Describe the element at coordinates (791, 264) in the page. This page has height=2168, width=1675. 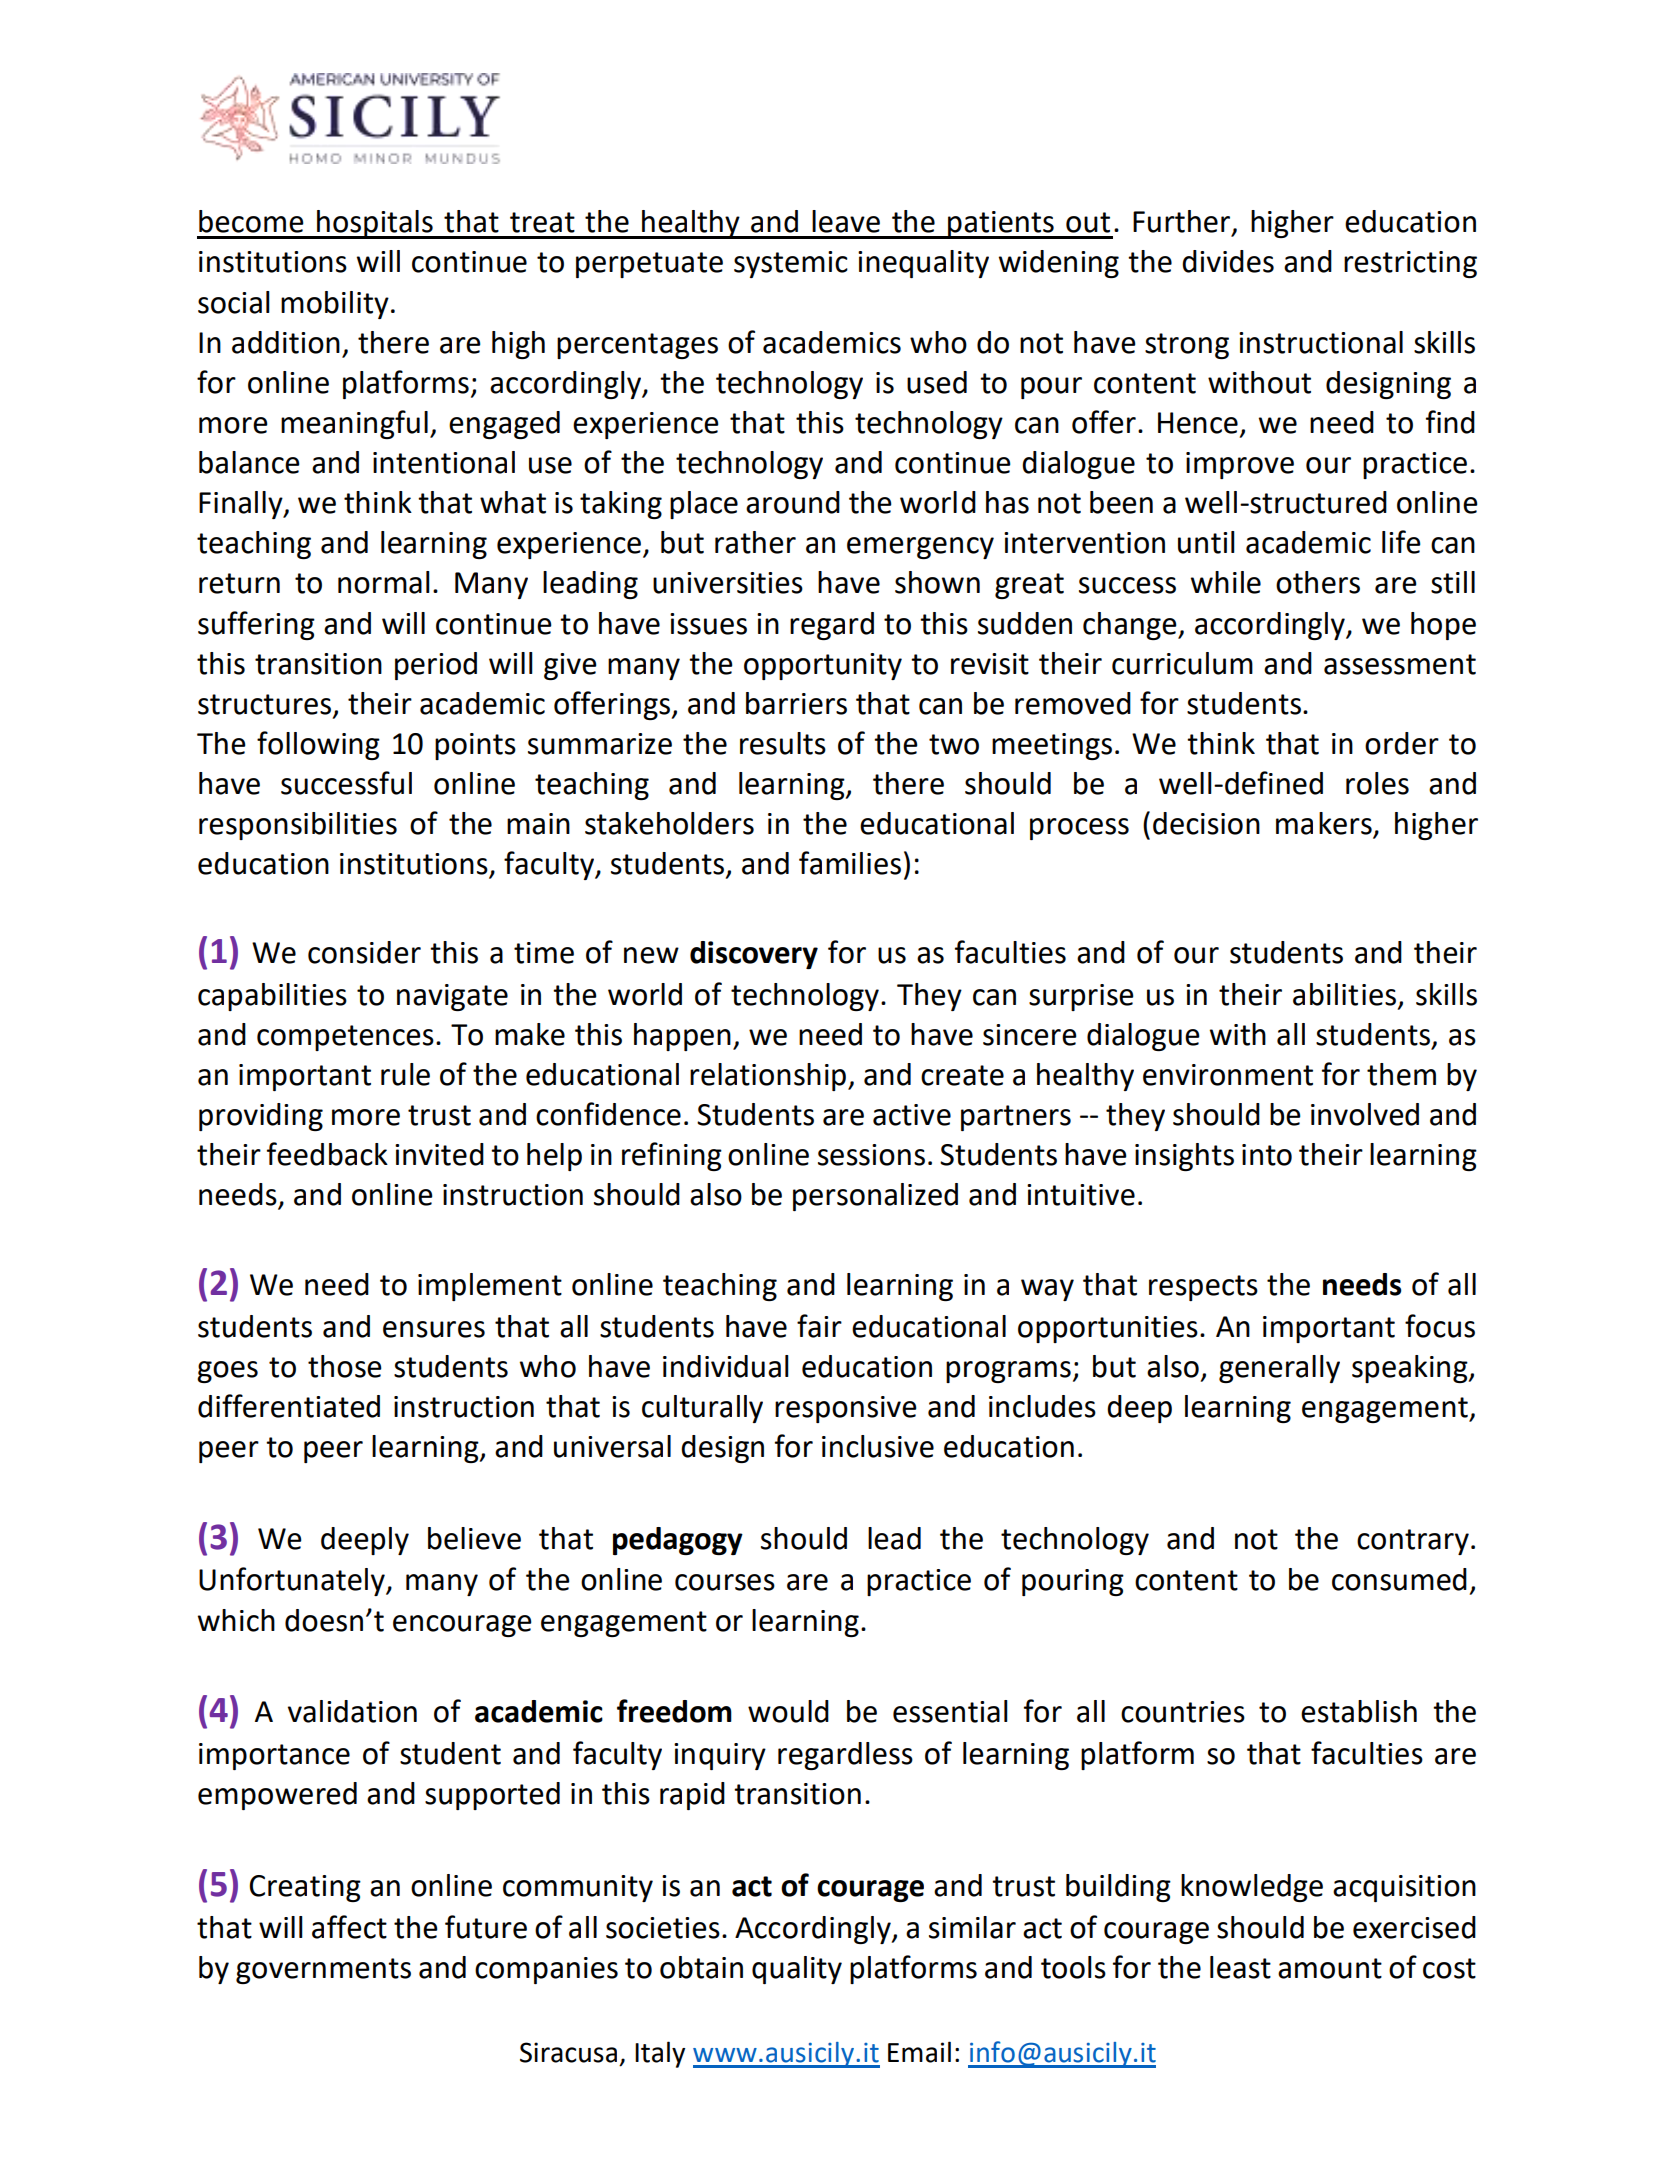
I see `systemic` at that location.
